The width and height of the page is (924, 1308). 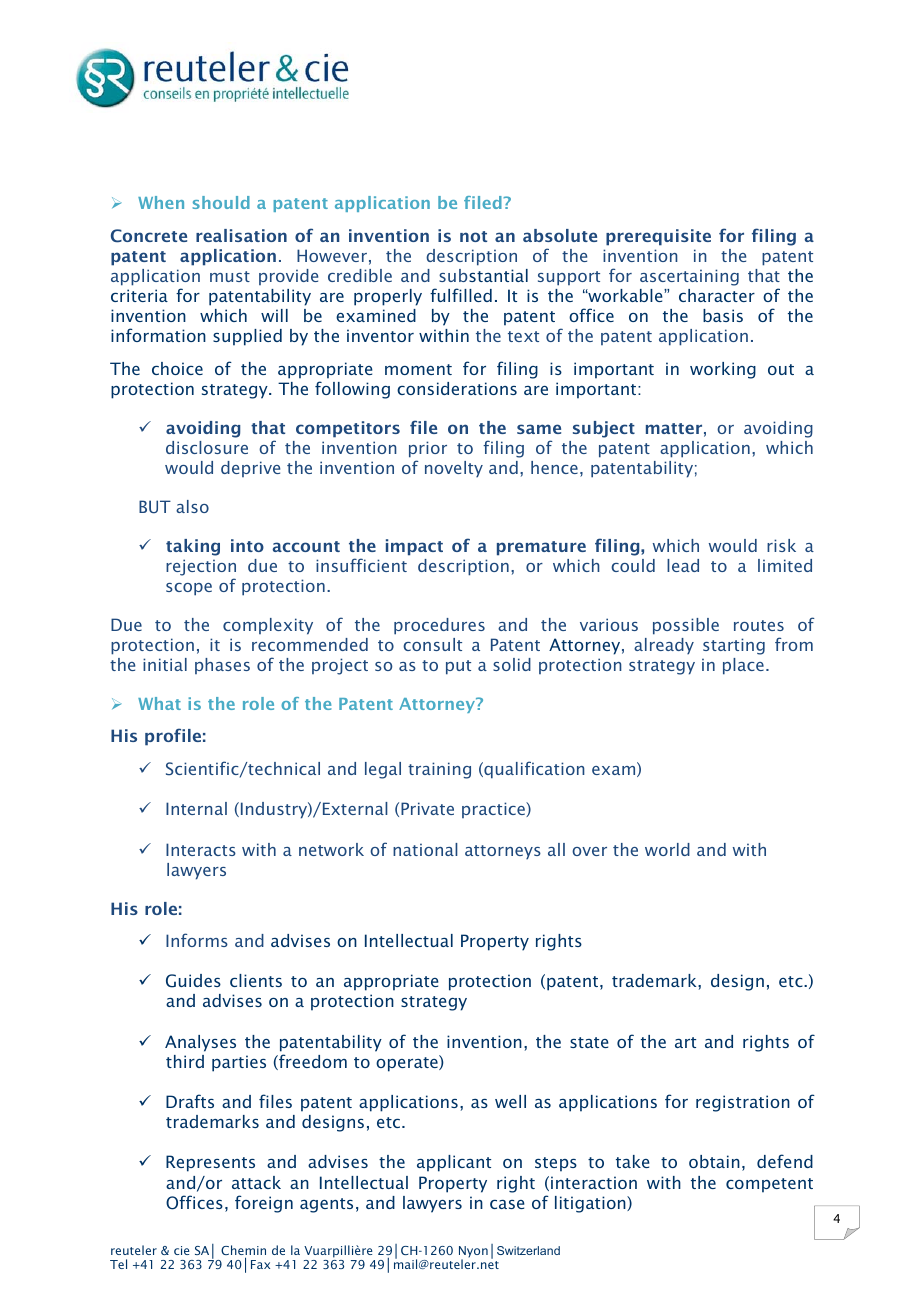 What do you see at coordinates (241, 235) in the page?
I see `realisation` at bounding box center [241, 235].
